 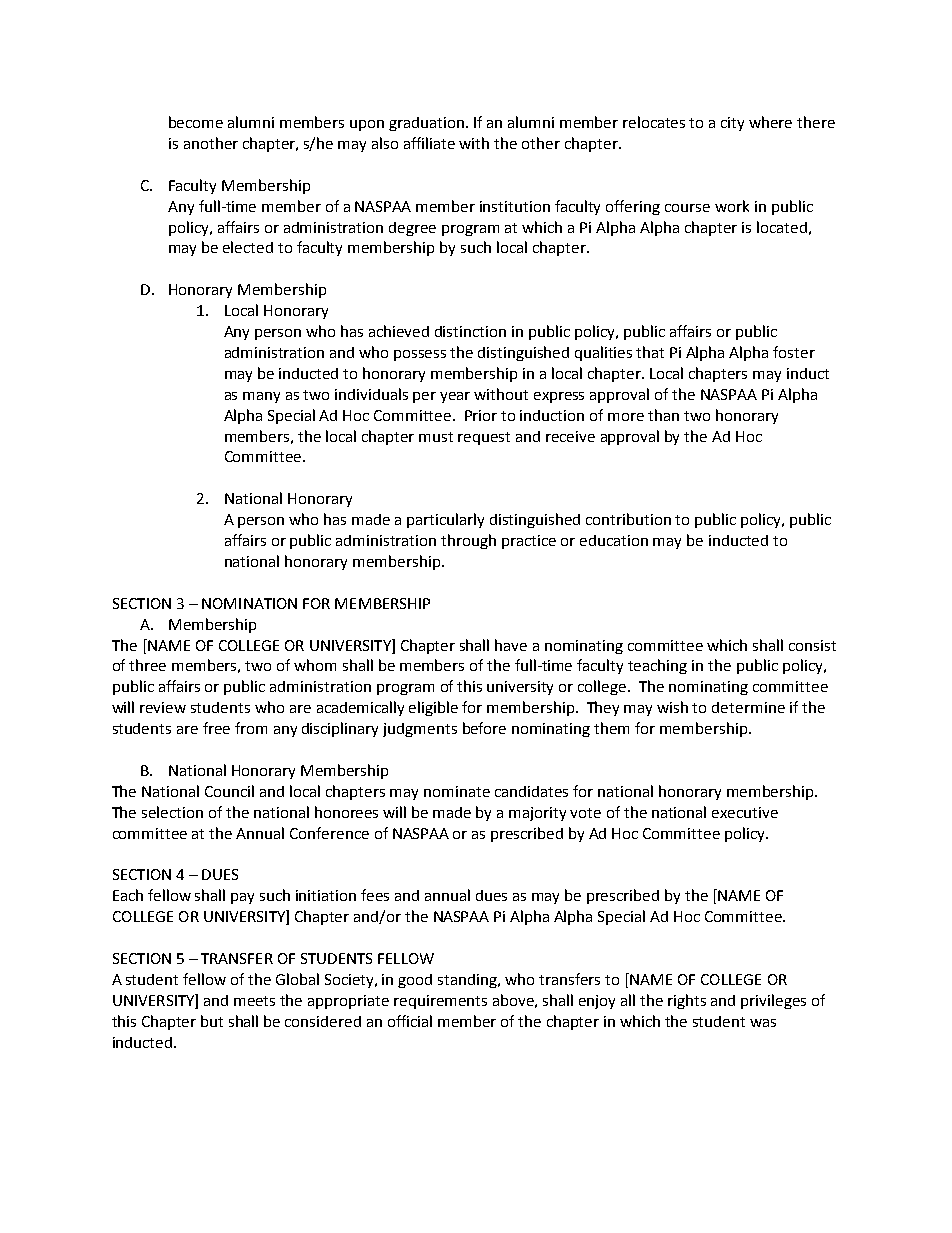 What do you see at coordinates (429, 143) in the screenshot?
I see `affiliate` at bounding box center [429, 143].
